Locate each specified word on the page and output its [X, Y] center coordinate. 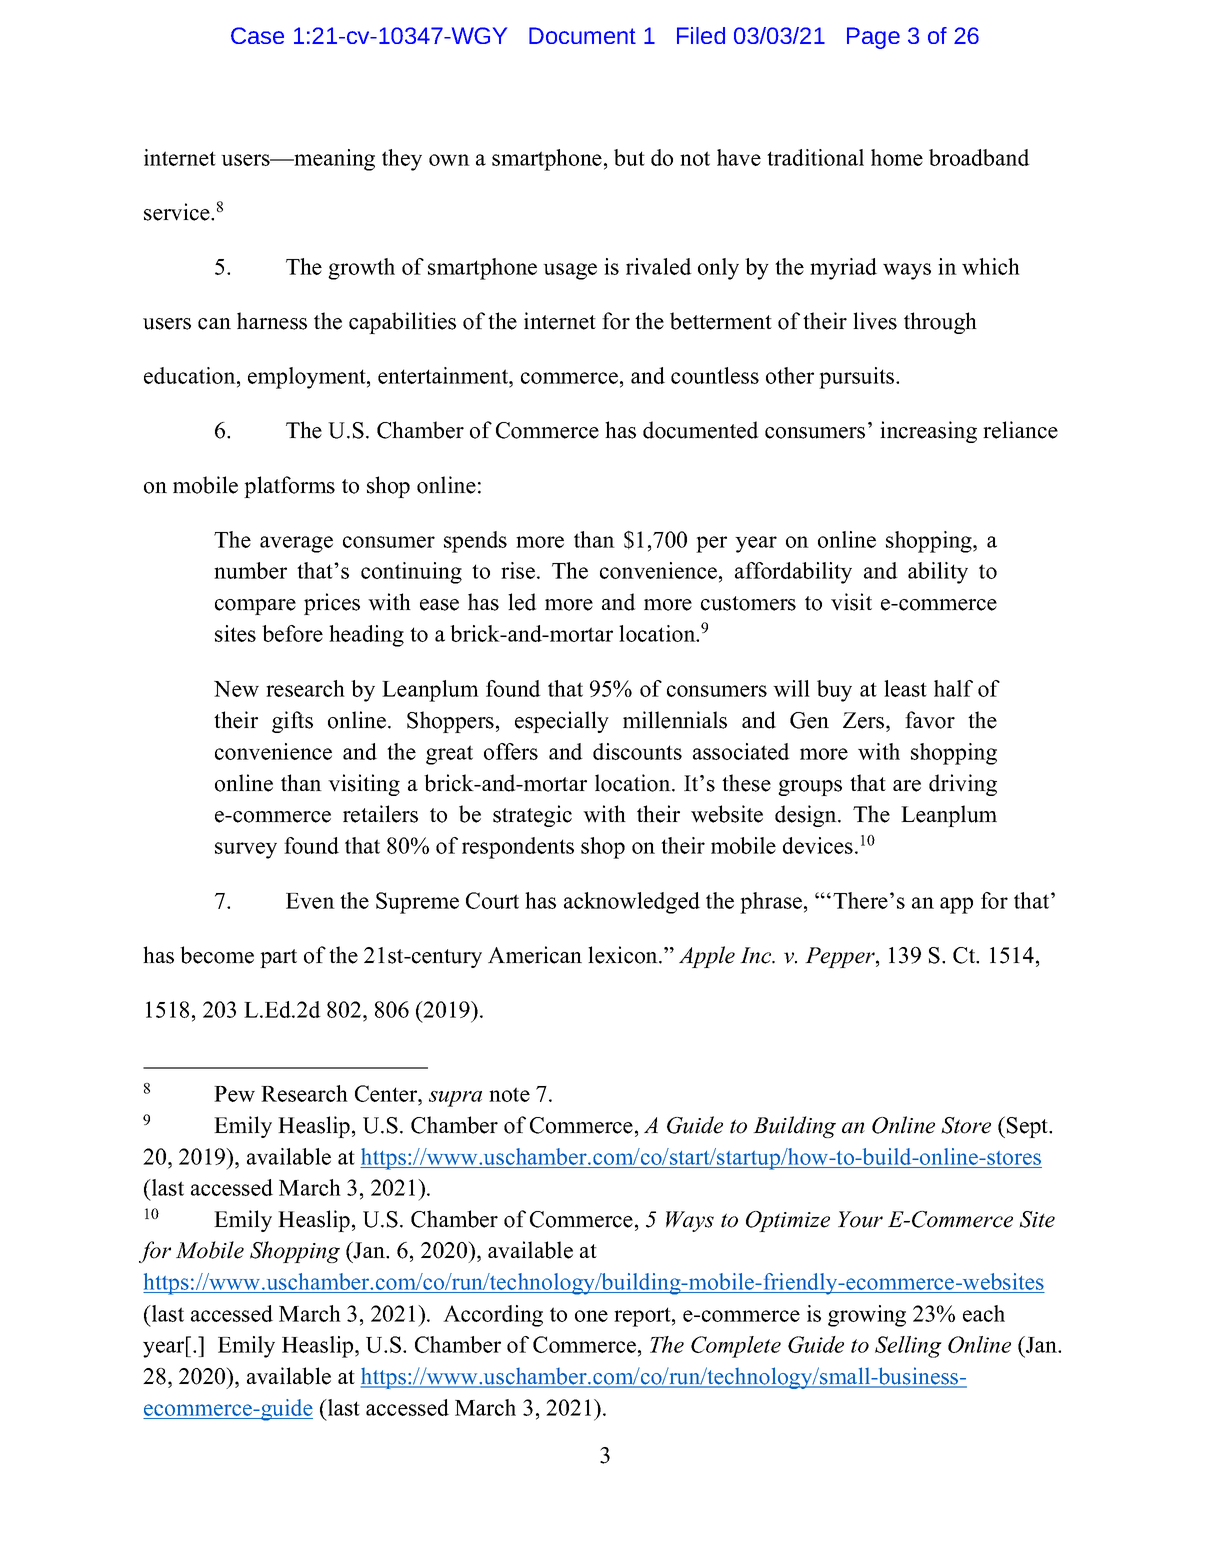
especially [562, 722]
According [493, 1316]
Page [873, 38]
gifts [292, 722]
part [278, 958]
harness [272, 321]
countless [715, 375]
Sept [1029, 1127]
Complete [736, 1347]
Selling [908, 1347]
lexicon [624, 955]
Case [257, 35]
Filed [701, 35]
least [905, 688]
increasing [928, 432]
